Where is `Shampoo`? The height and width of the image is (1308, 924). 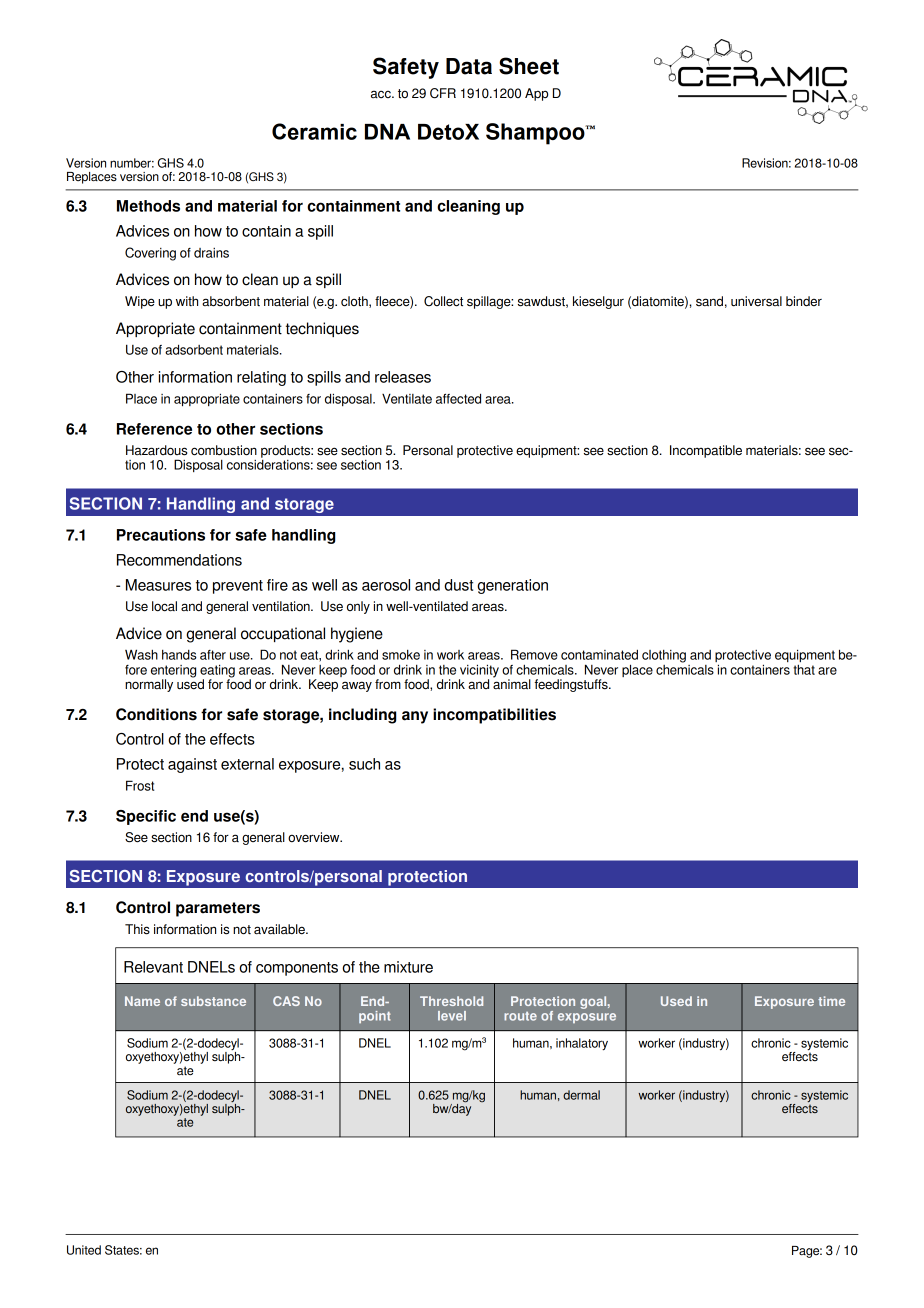
Shampoo is located at coordinates (536, 134).
